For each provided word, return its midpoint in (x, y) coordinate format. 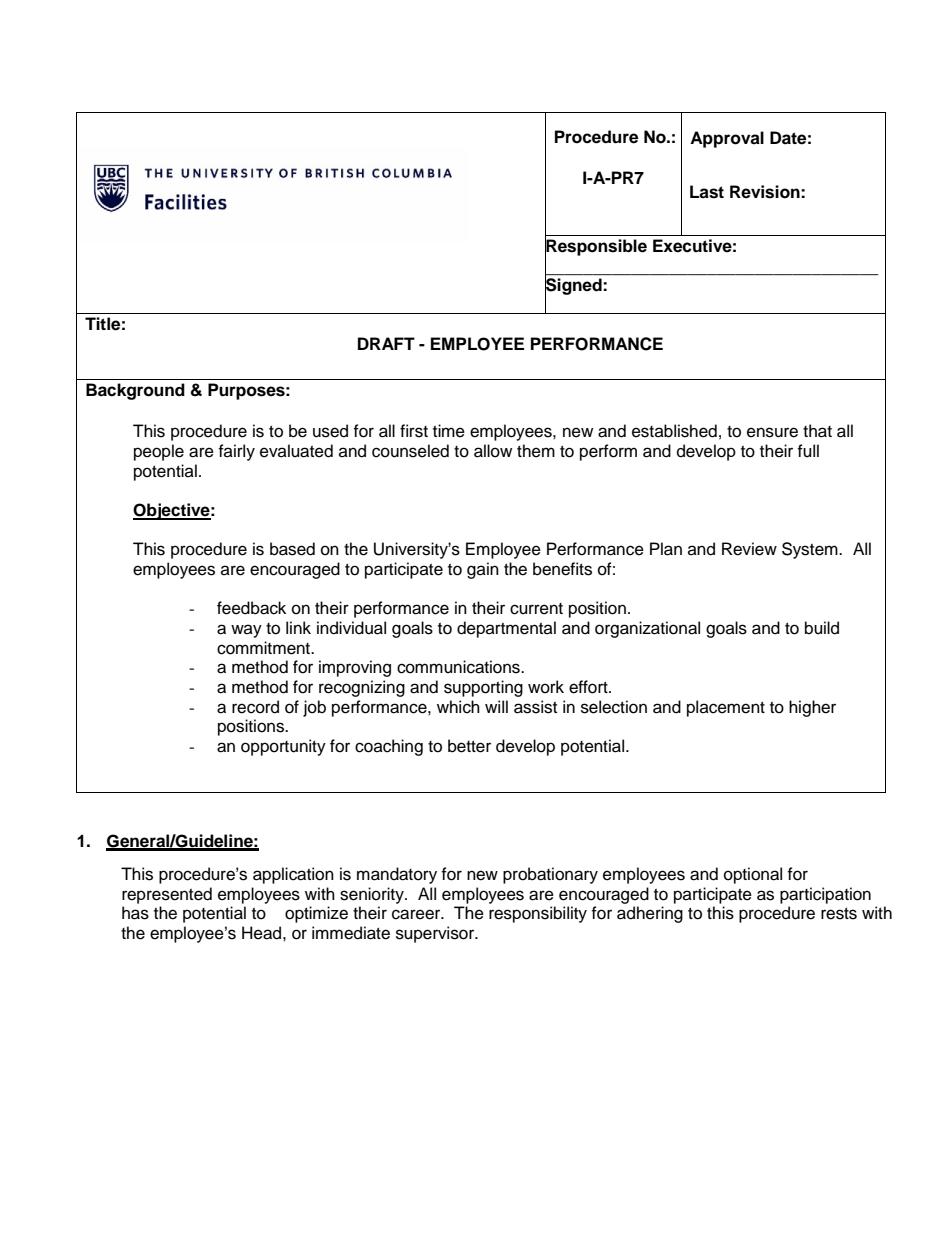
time (449, 431)
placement (726, 708)
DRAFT (386, 343)
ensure (772, 432)
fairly (236, 452)
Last (707, 192)
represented (167, 895)
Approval (727, 139)
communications (459, 667)
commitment (264, 648)
